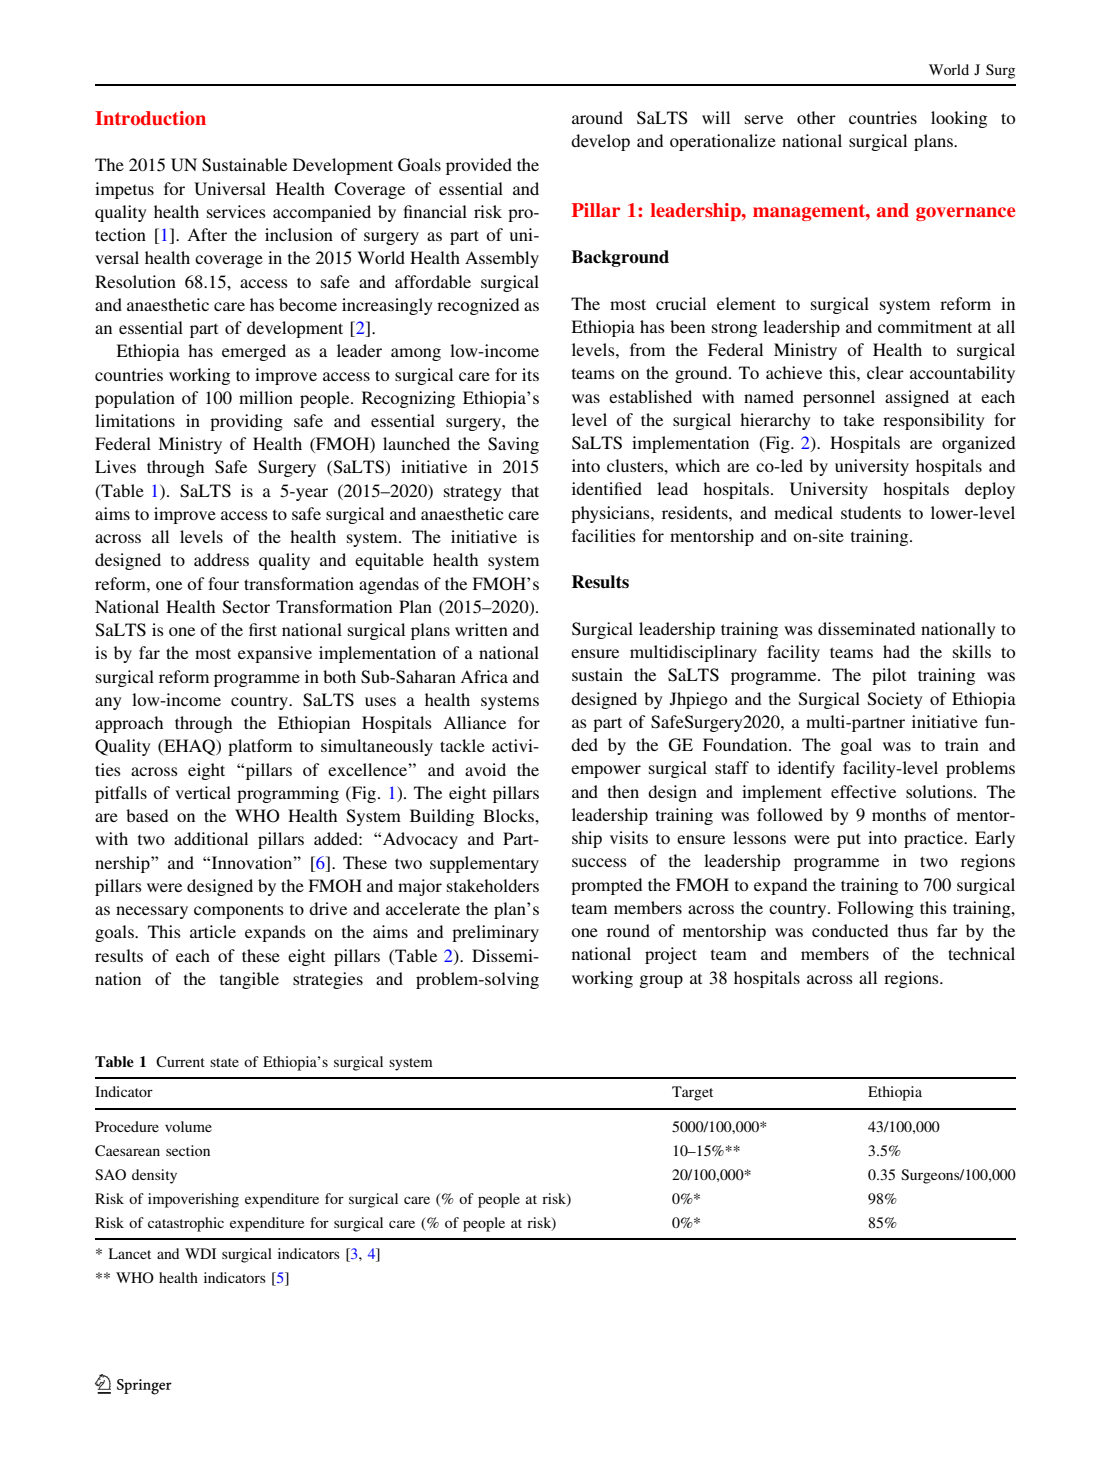  What do you see at coordinates (889, 676) in the screenshot?
I see `pilot` at bounding box center [889, 676].
